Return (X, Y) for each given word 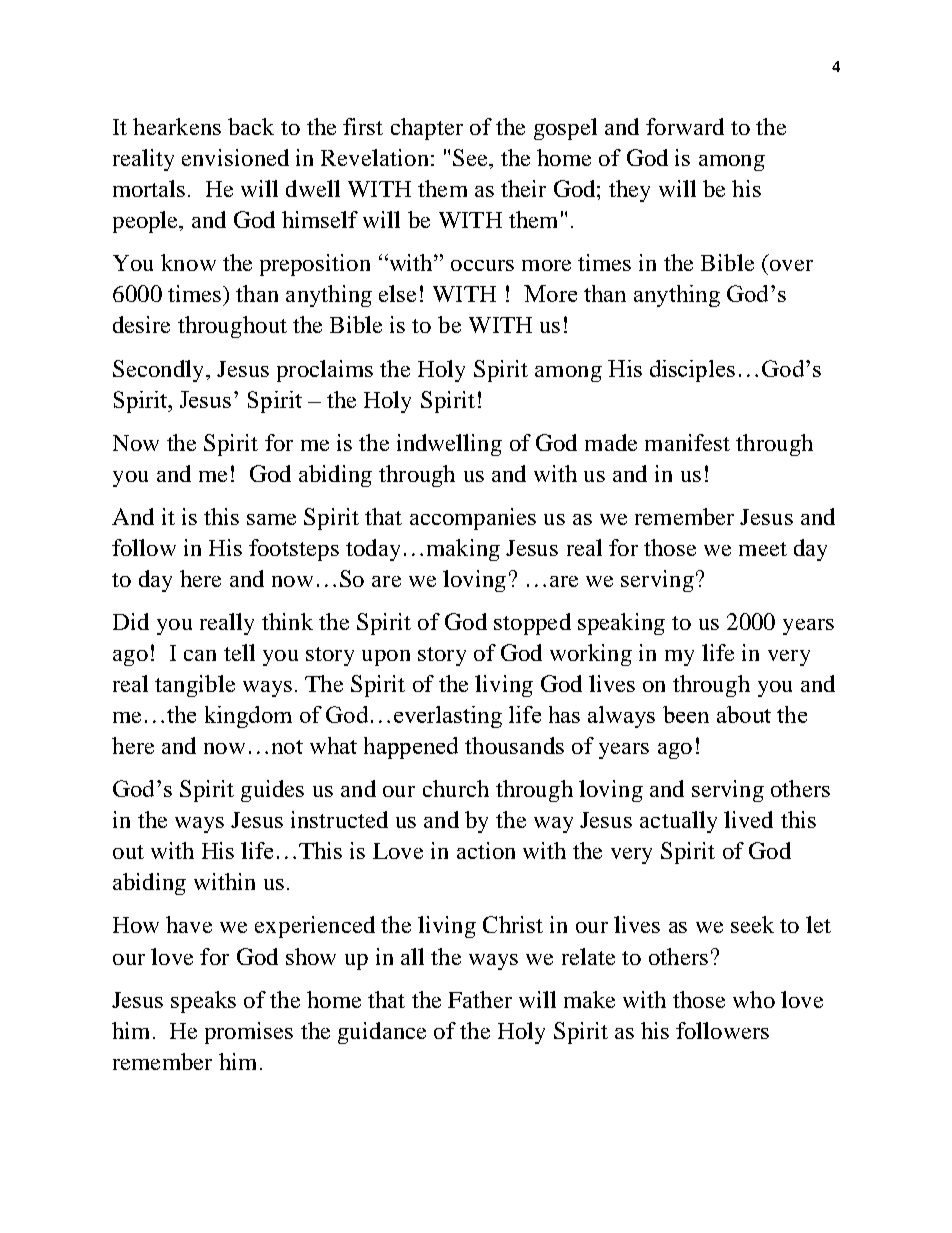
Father (480, 999)
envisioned (235, 157)
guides (272, 791)
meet (763, 549)
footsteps (294, 550)
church (456, 788)
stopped (532, 624)
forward (685, 126)
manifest (687, 442)
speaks (203, 1002)
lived (748, 819)
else (397, 293)
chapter (427, 129)
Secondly (158, 371)
